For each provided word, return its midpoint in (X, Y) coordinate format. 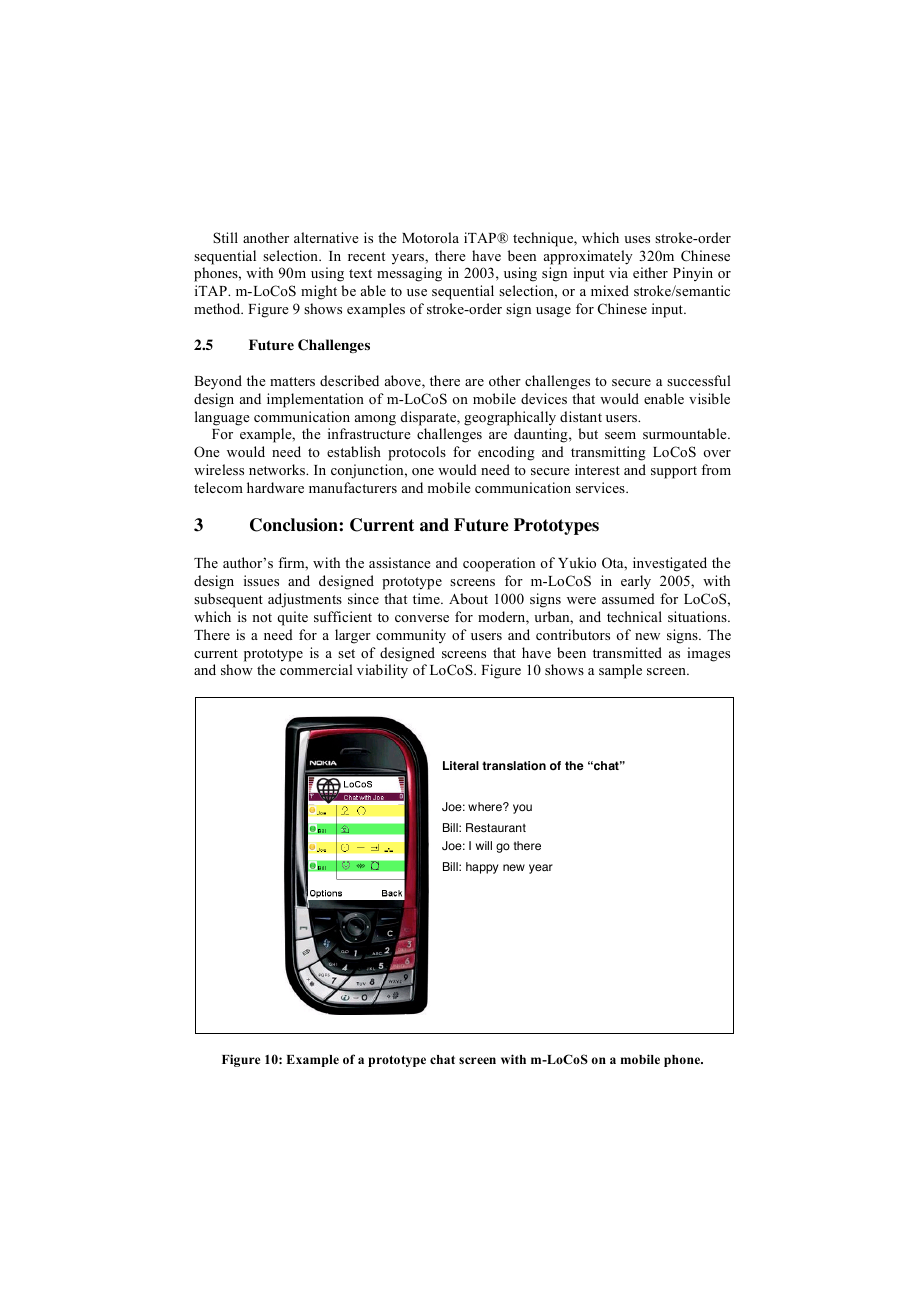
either (650, 272)
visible (709, 398)
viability (382, 671)
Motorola (430, 237)
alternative (326, 237)
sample (620, 671)
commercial (316, 669)
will (484, 845)
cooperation (499, 564)
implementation (315, 400)
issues (261, 580)
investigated (670, 564)
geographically (510, 418)
